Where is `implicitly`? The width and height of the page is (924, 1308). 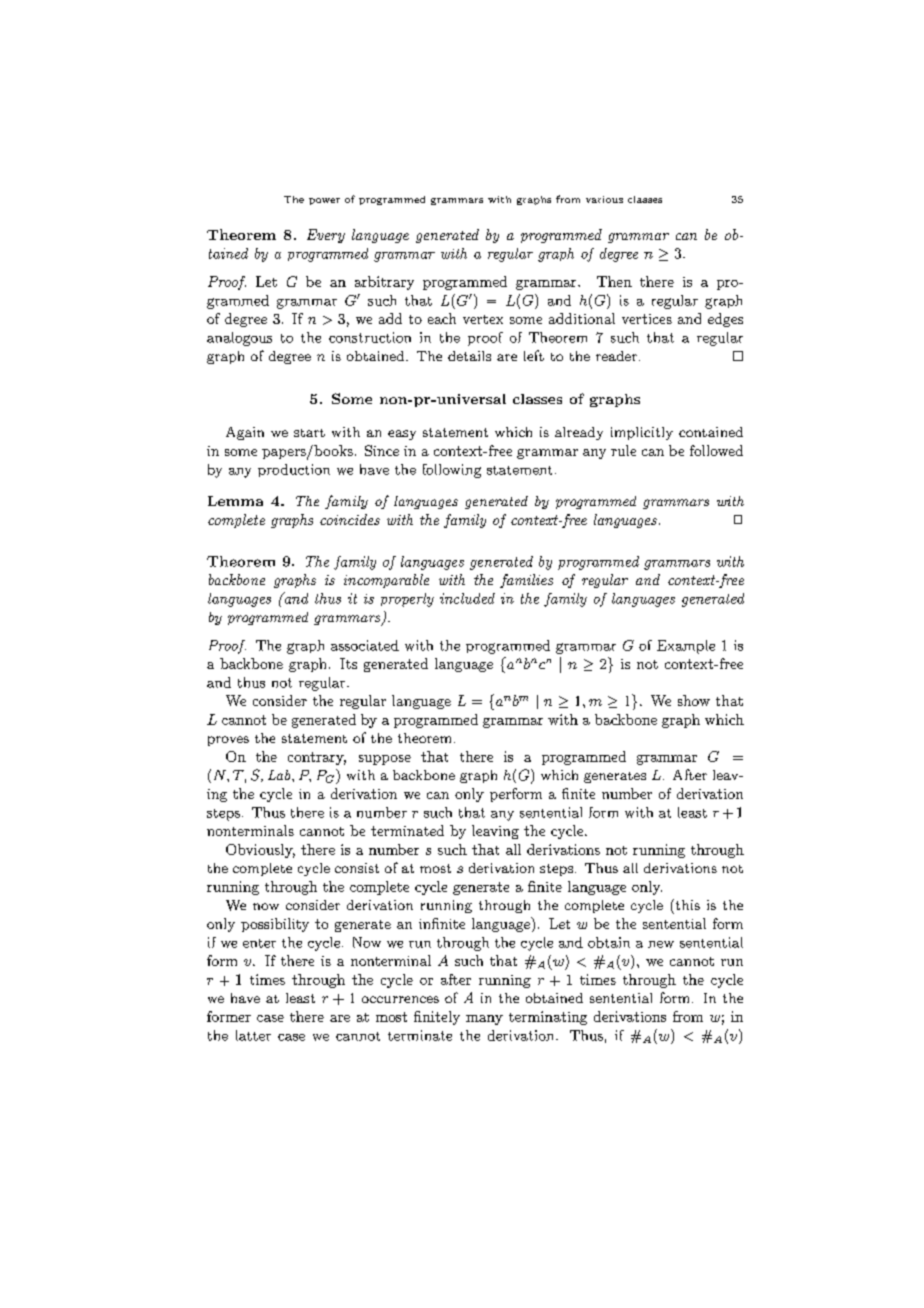
implicitly is located at coordinates (642, 433).
